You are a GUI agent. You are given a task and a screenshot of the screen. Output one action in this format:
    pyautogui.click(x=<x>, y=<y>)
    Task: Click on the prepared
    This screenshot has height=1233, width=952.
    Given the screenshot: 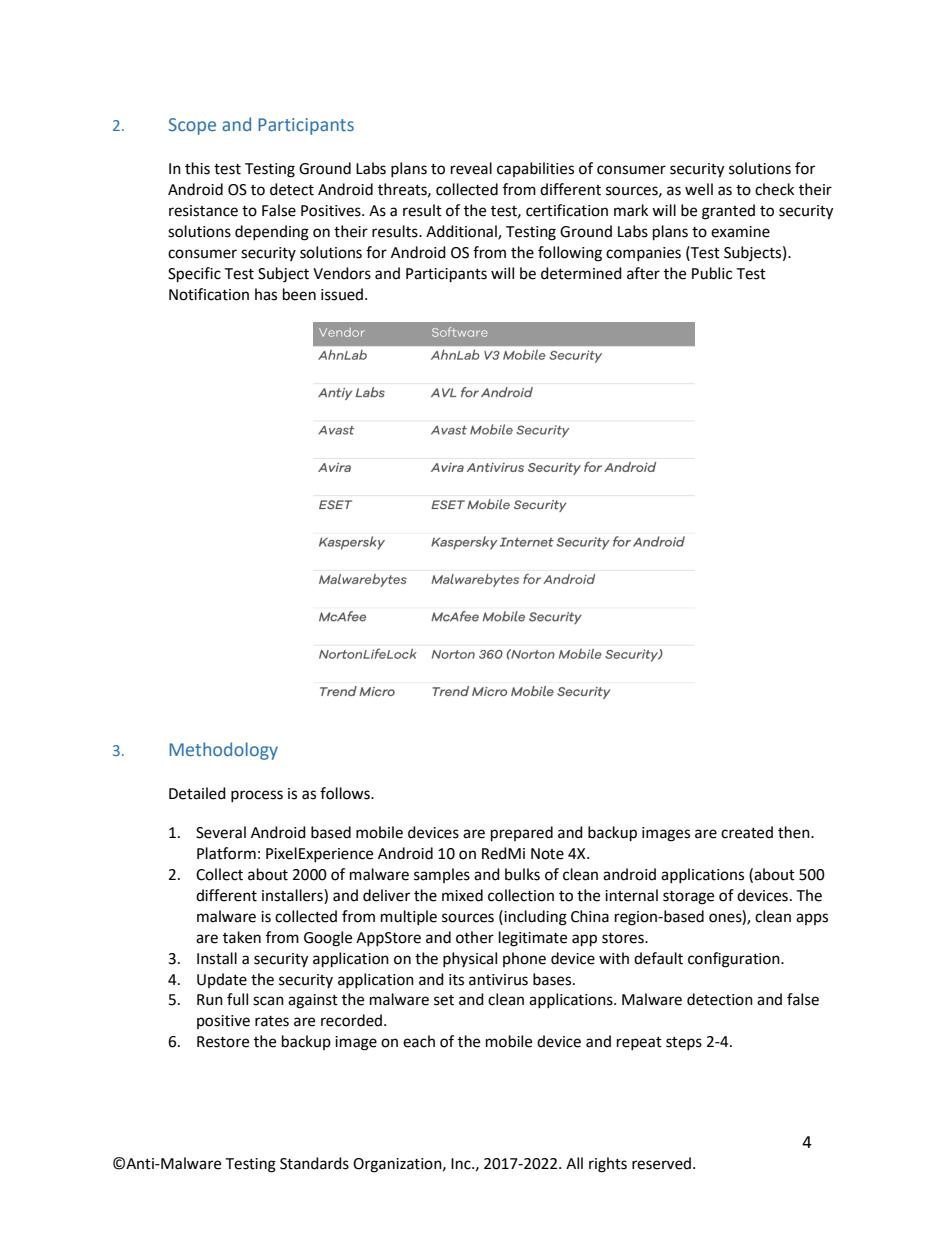 What is the action you would take?
    pyautogui.click(x=522, y=834)
